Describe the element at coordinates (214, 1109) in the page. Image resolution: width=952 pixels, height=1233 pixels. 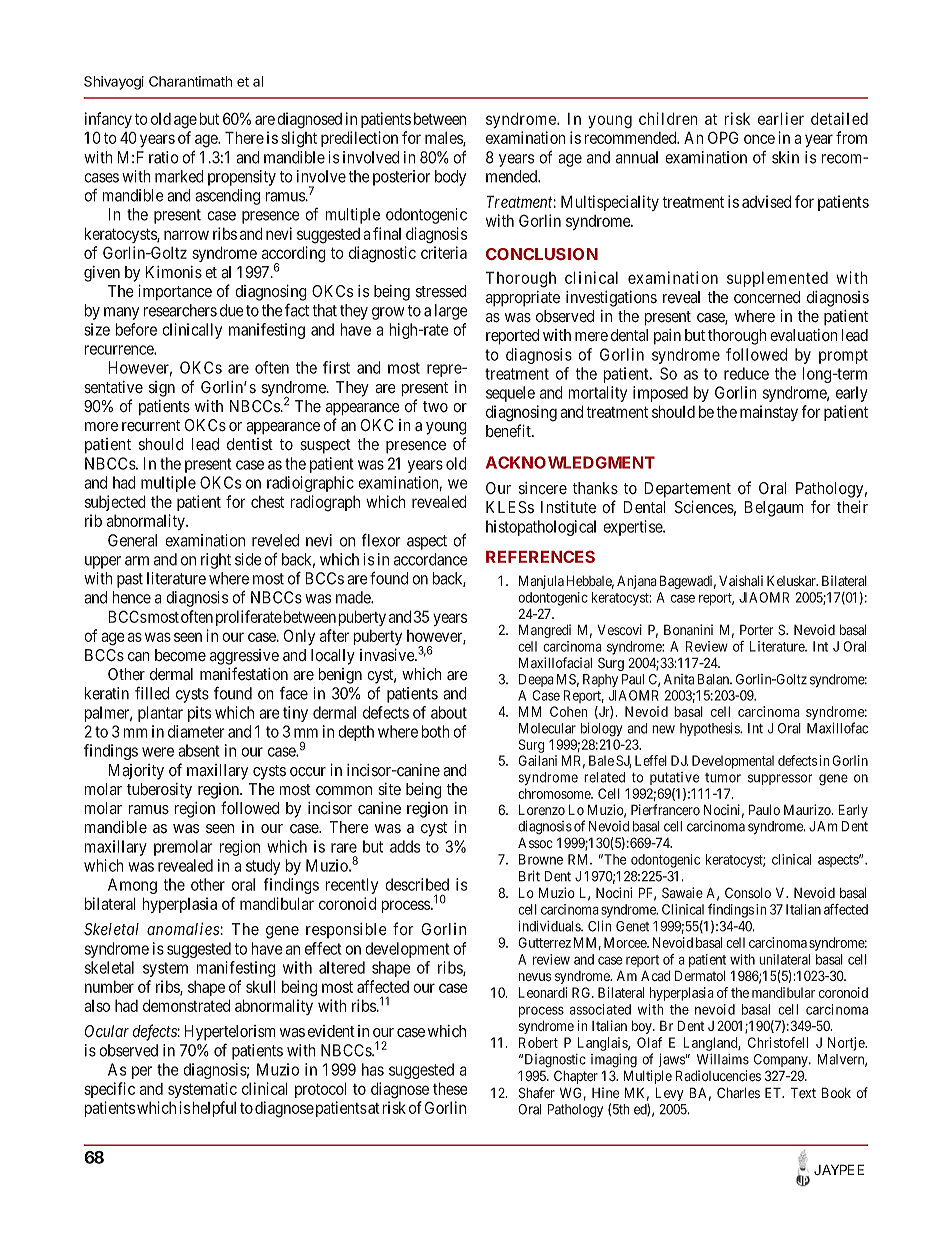
I see `helpful` at that location.
